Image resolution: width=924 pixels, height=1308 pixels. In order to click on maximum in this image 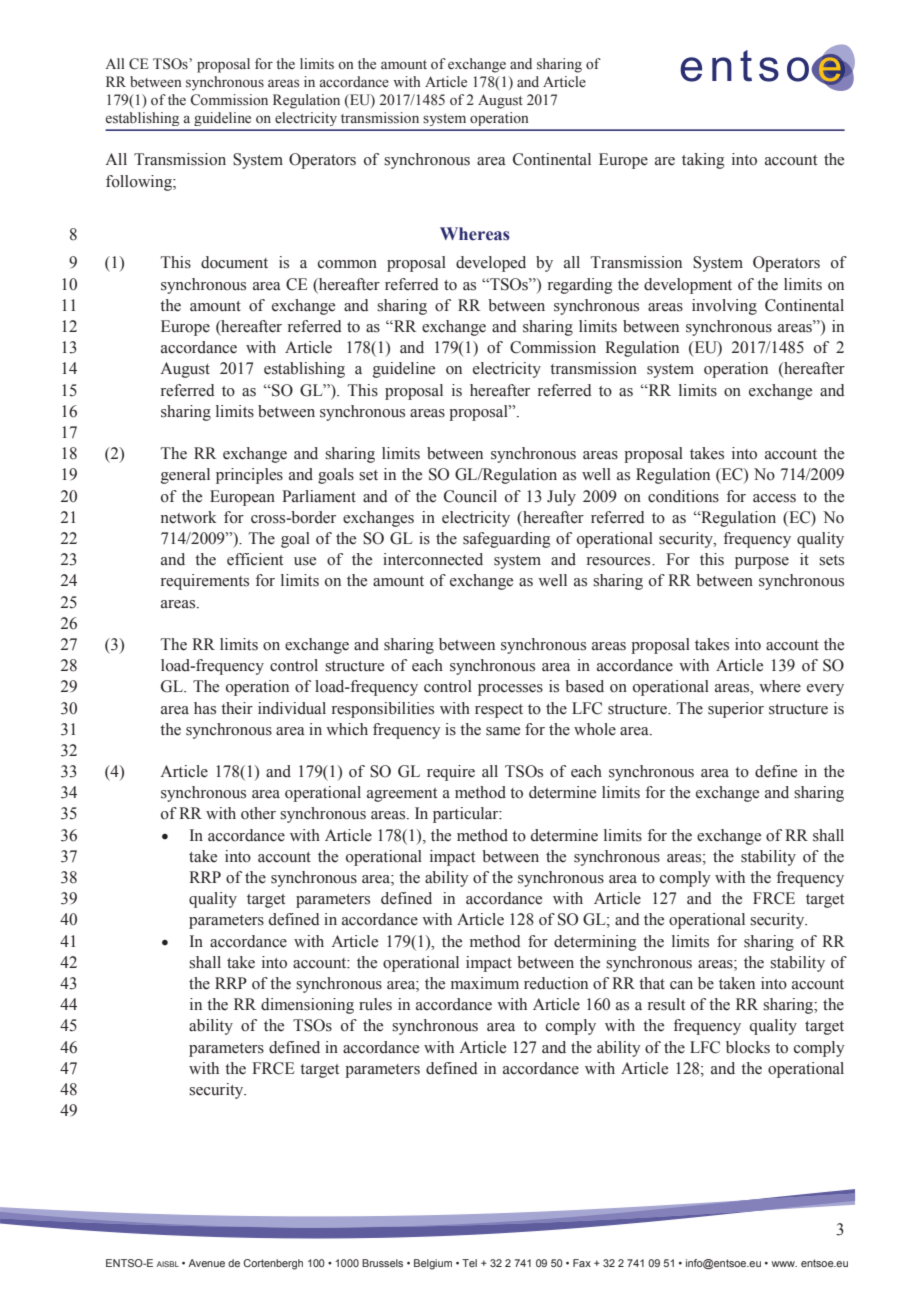, I will do `click(485, 983)`.
